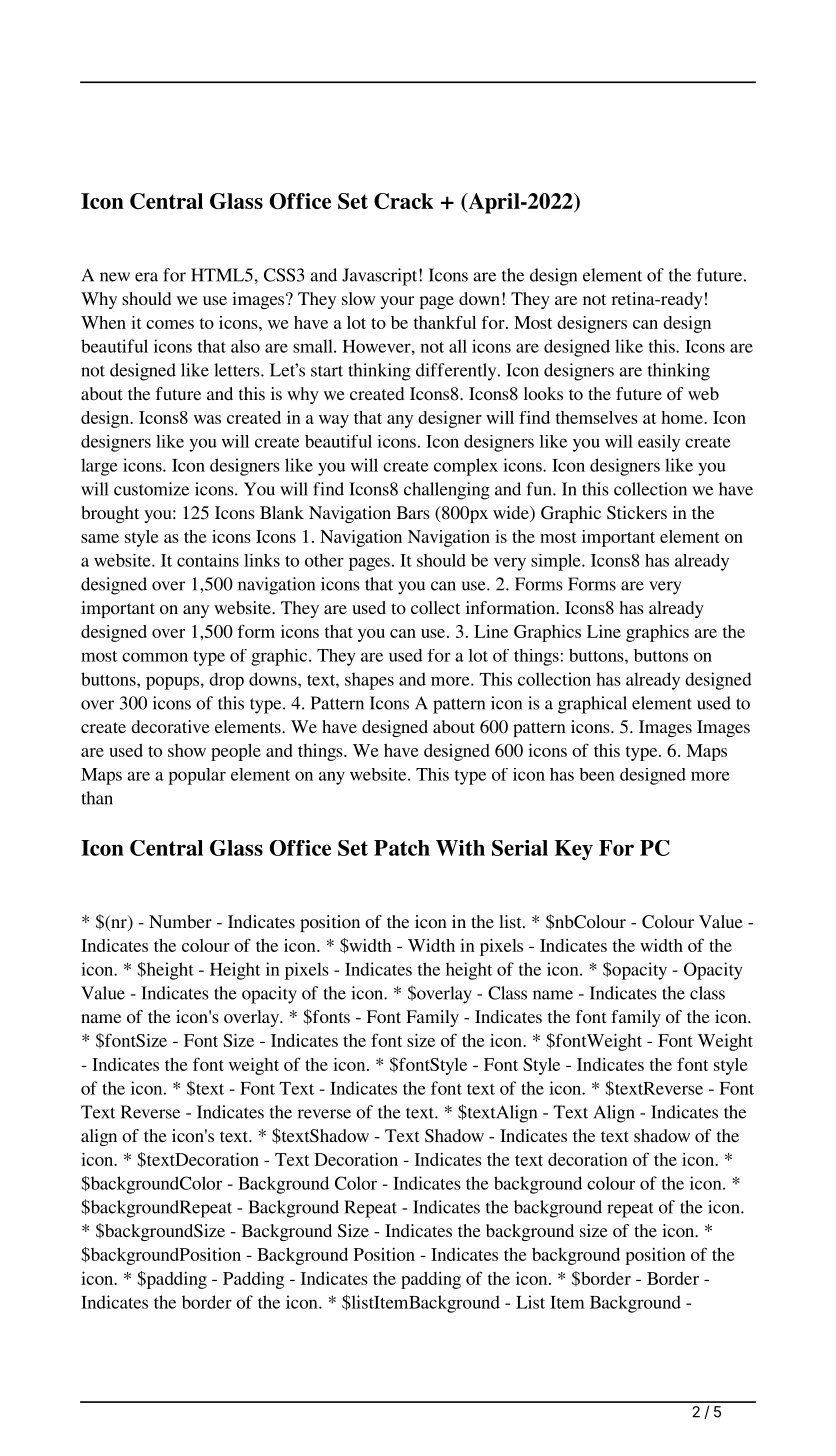  I want to click on contains, so click(208, 560).
